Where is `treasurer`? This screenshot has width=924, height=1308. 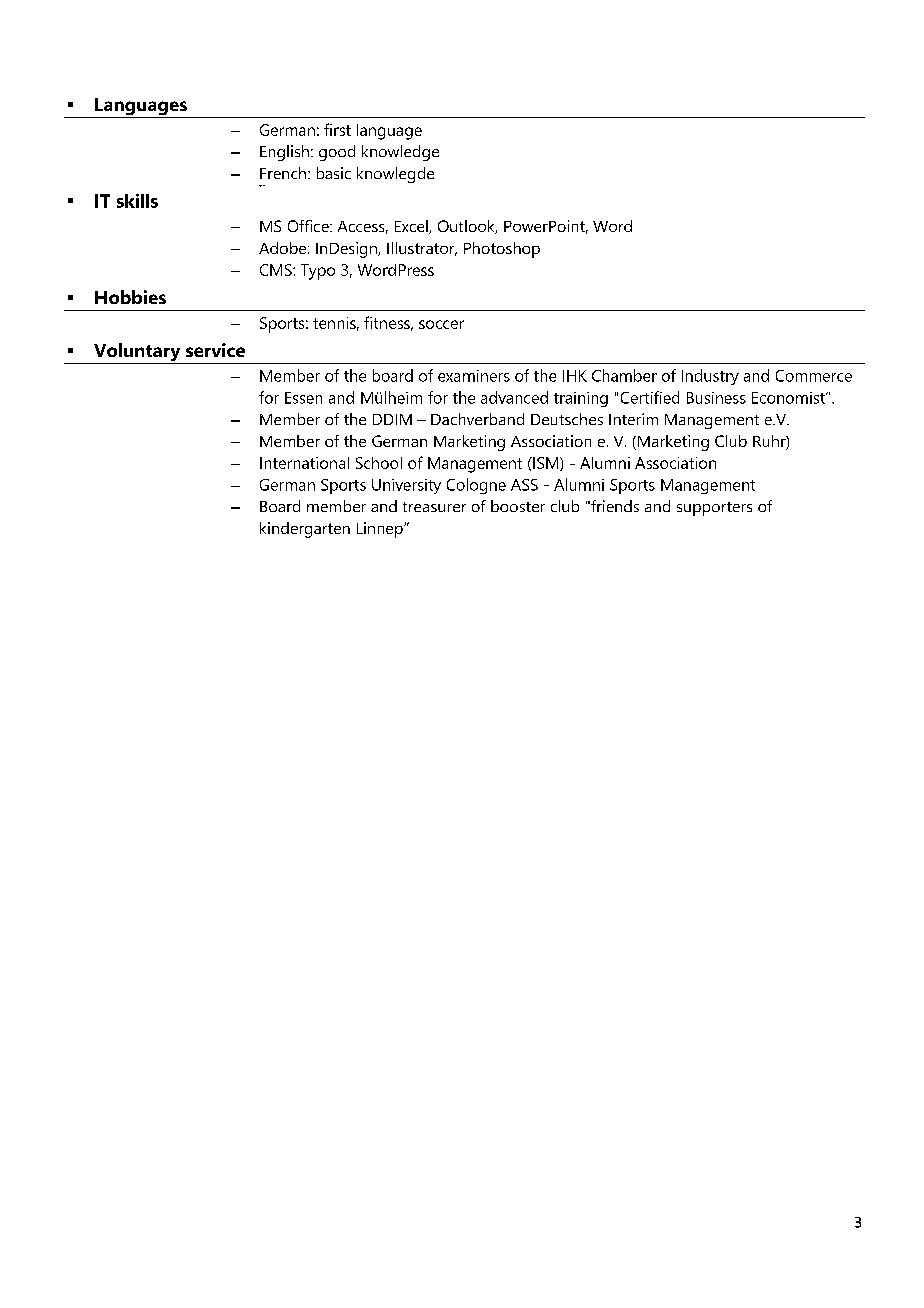
treasurer is located at coordinates (434, 507).
